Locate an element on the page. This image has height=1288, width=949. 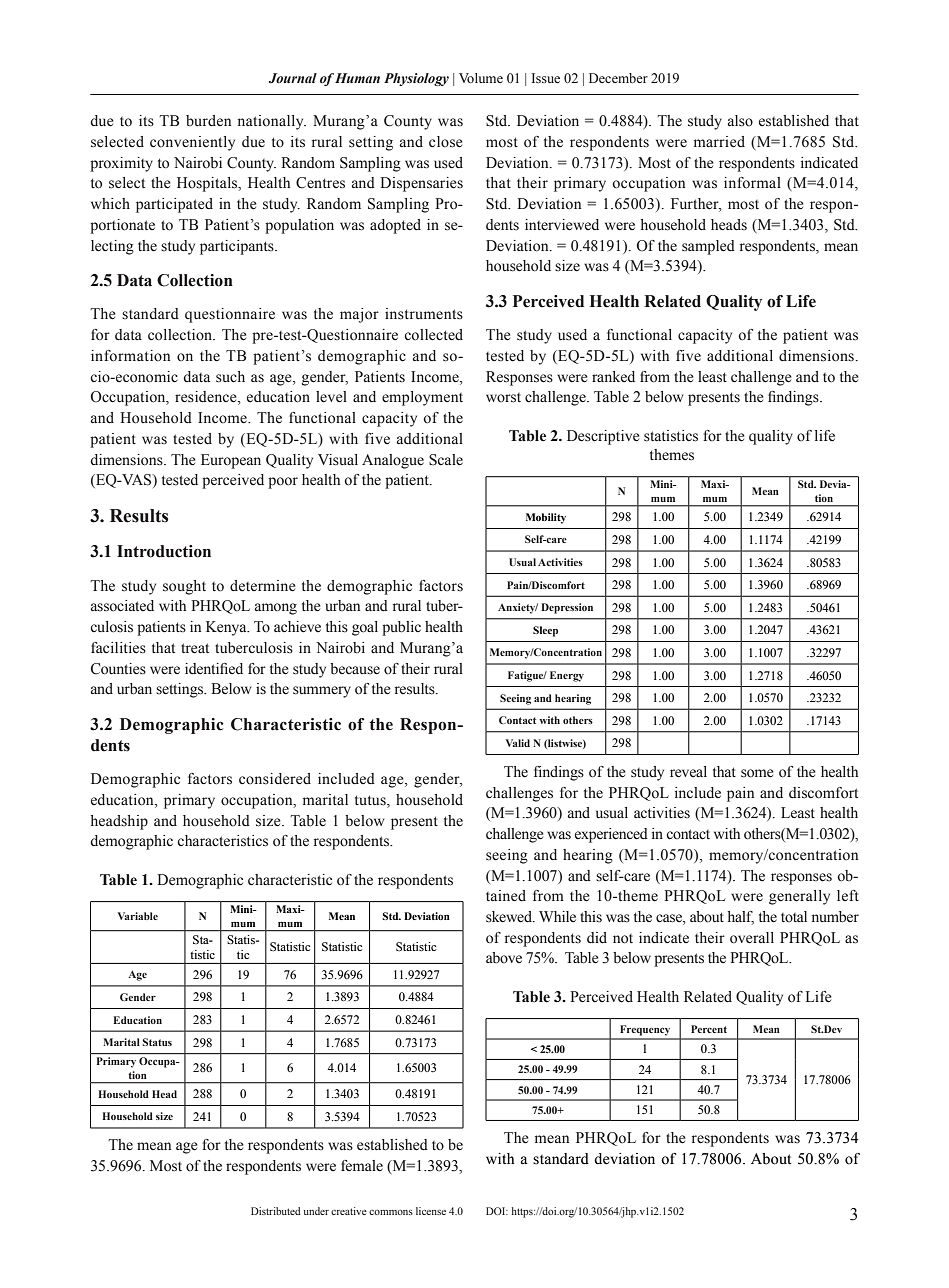
burden is located at coordinates (208, 121).
